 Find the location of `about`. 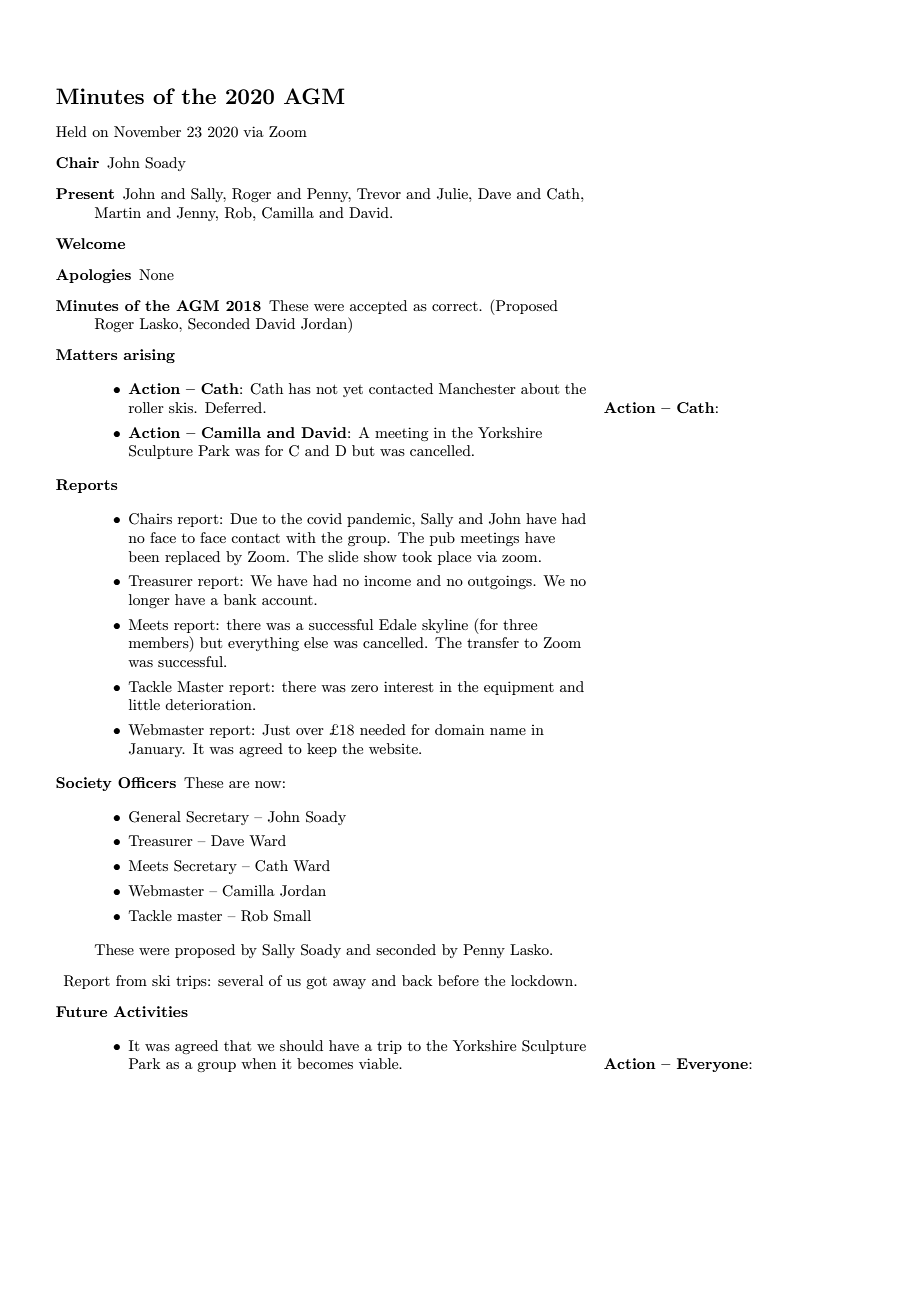

about is located at coordinates (540, 388).
